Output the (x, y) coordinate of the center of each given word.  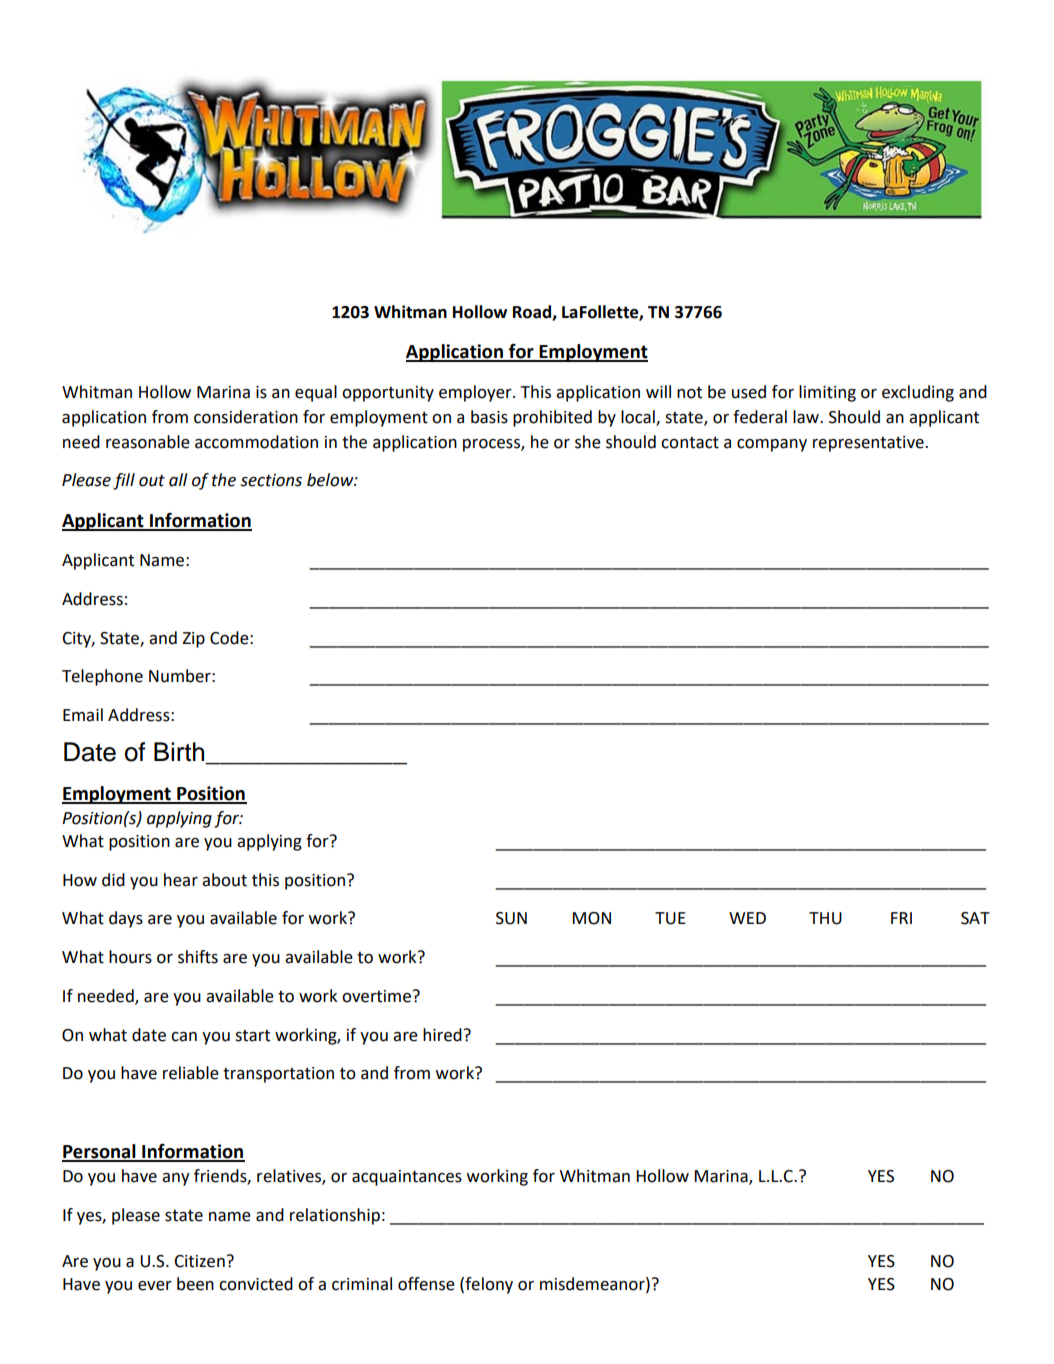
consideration (246, 417)
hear (181, 880)
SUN (511, 918)
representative (869, 444)
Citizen (199, 1261)
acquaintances (407, 1178)
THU (825, 918)
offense (426, 1284)
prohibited (552, 418)
